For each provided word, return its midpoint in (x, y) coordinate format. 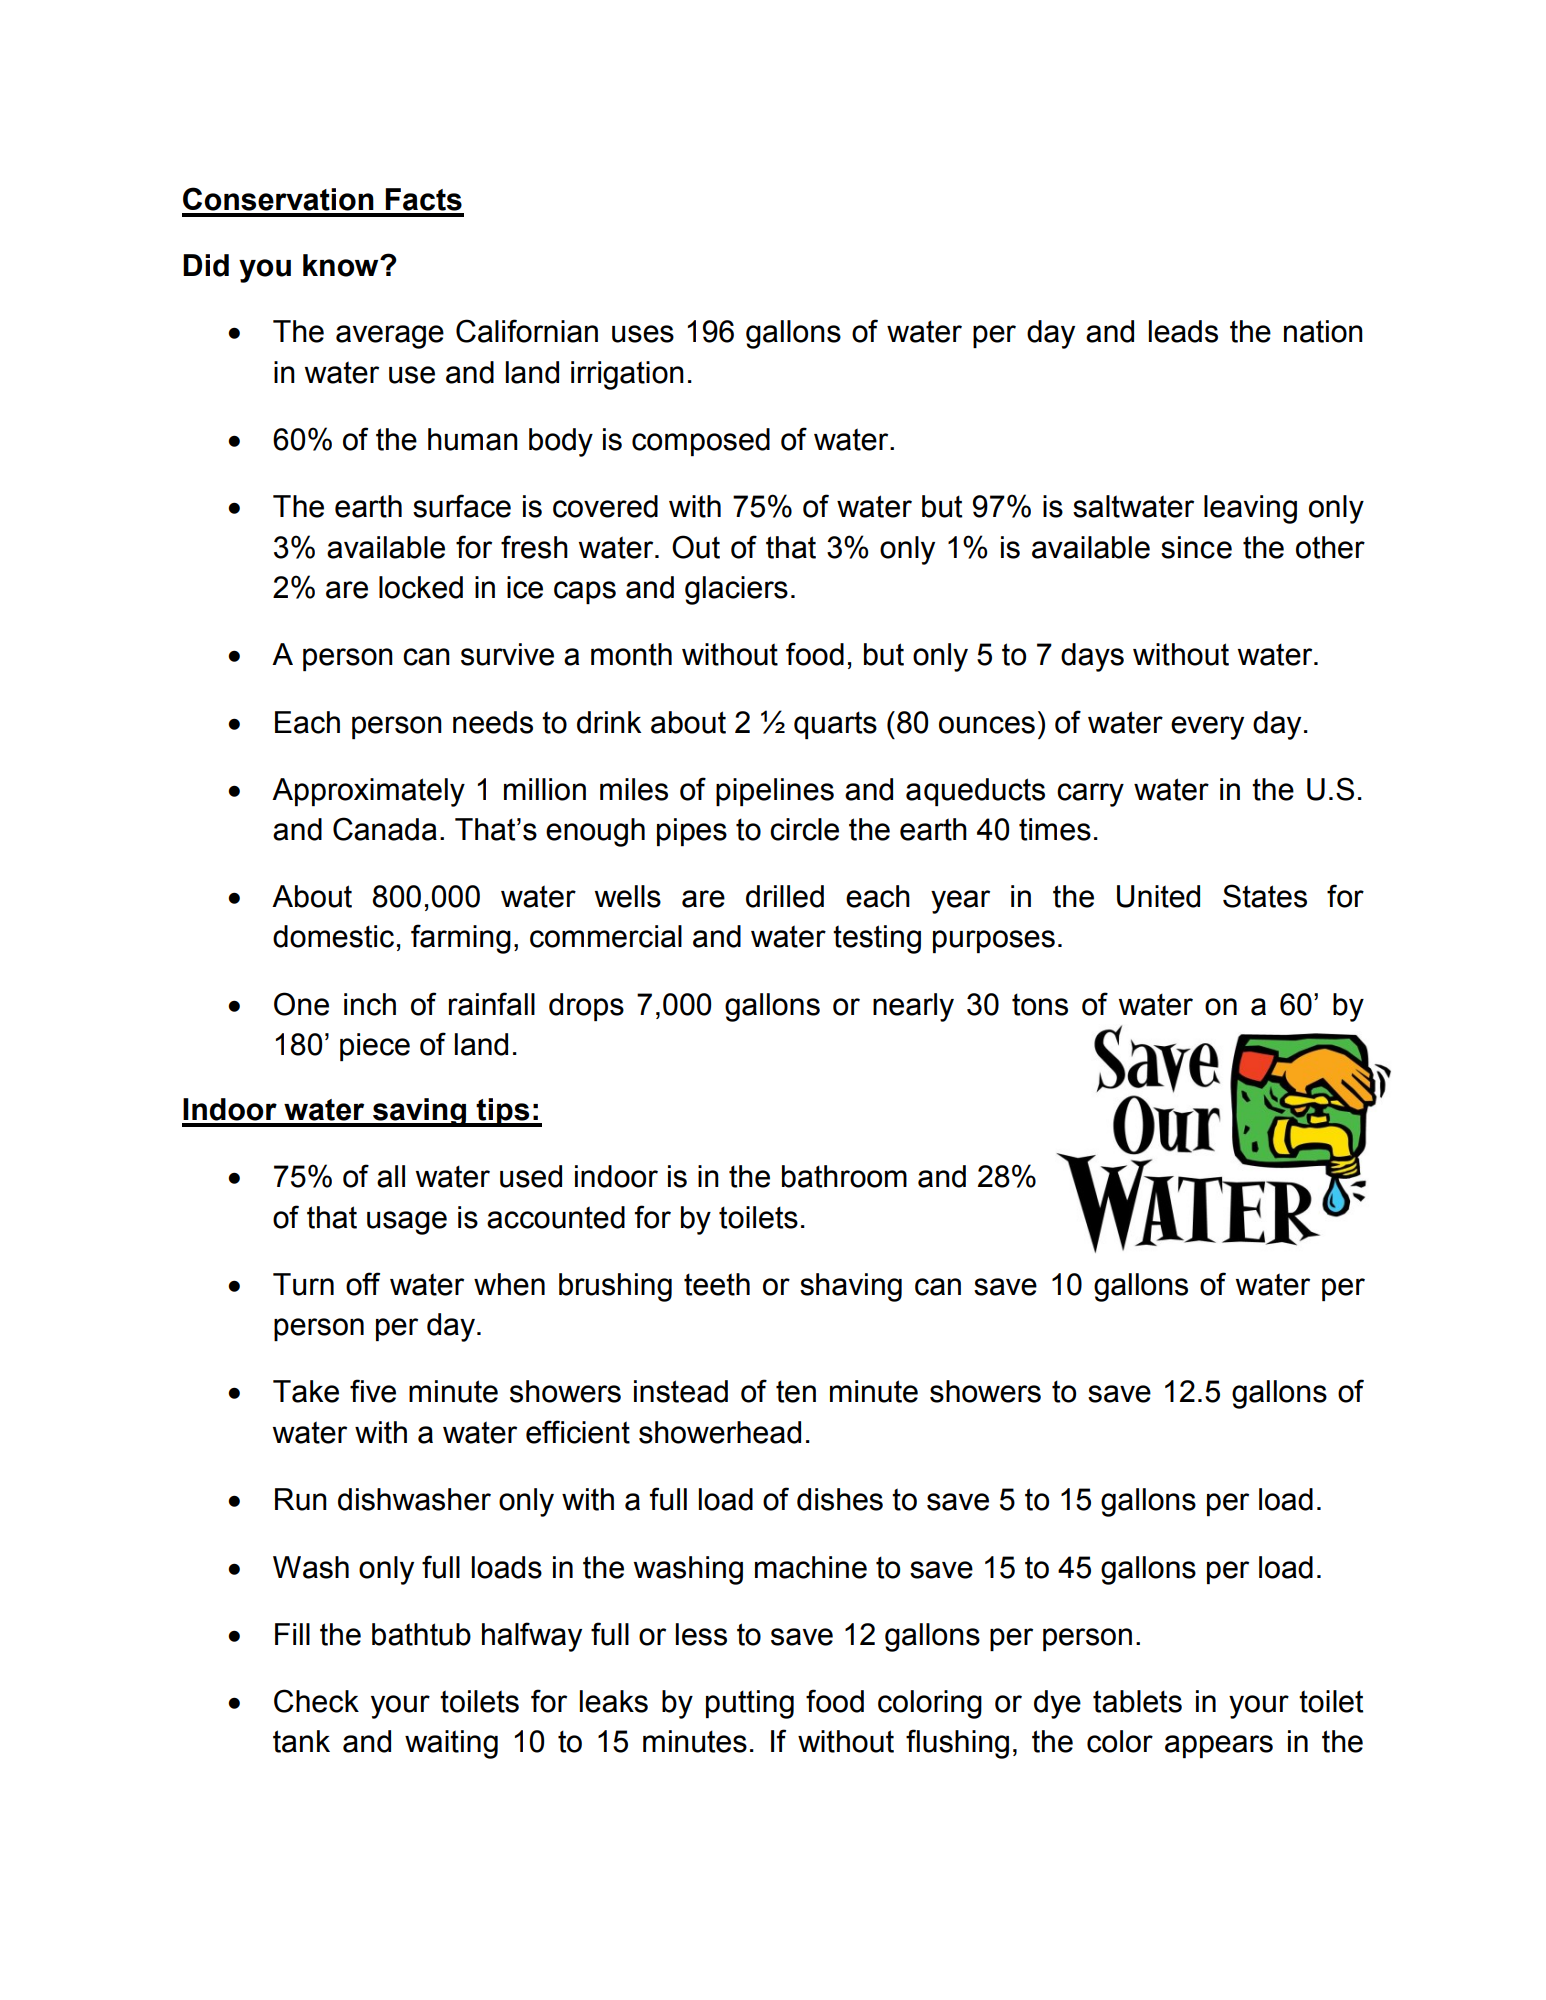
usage (407, 1223)
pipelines (775, 792)
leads (1183, 331)
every (1207, 728)
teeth (717, 1284)
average (390, 337)
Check (316, 1701)
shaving (851, 1287)
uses (643, 334)
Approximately (368, 792)
